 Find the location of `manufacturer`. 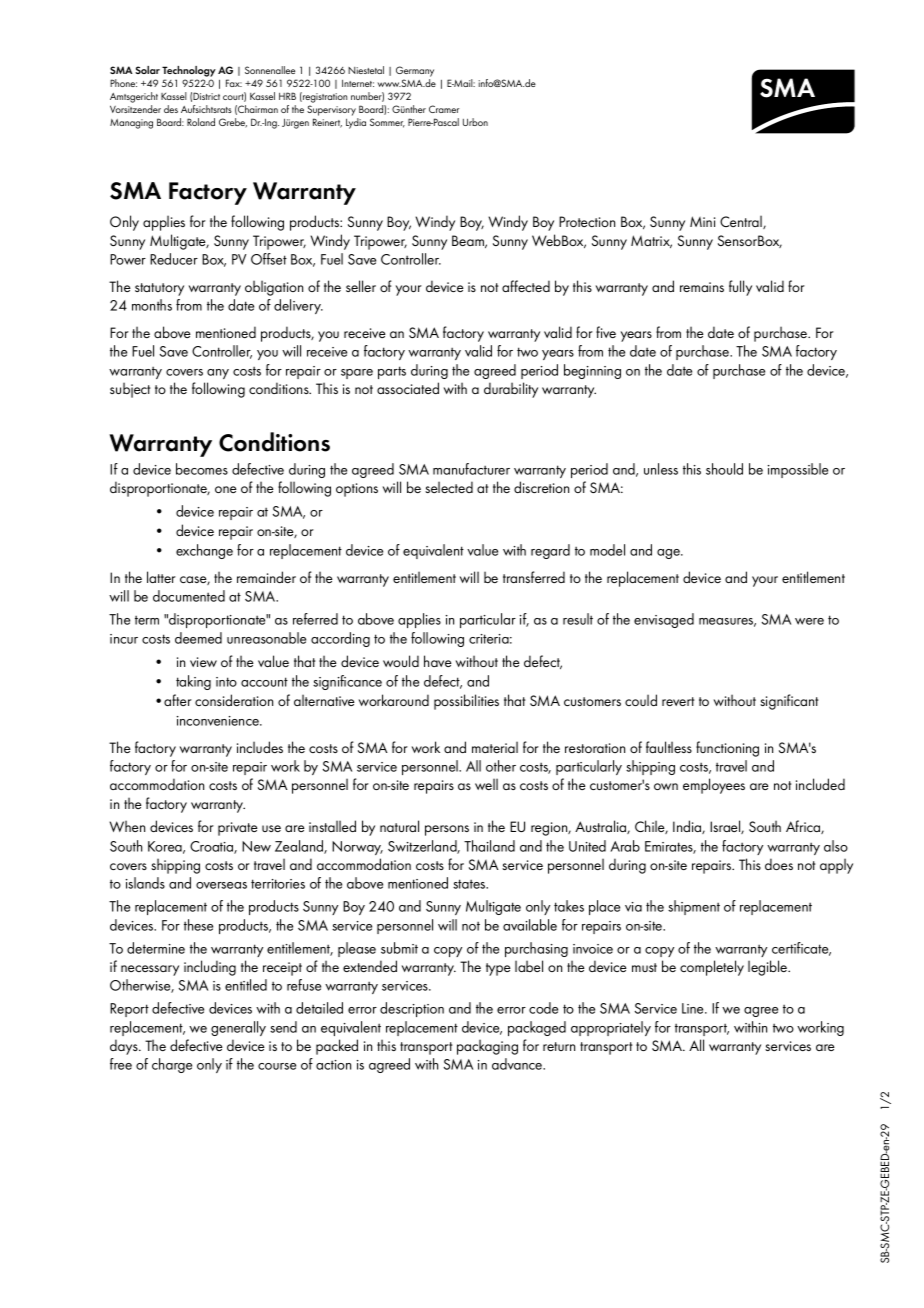

manufacturer is located at coordinates (471, 469).
